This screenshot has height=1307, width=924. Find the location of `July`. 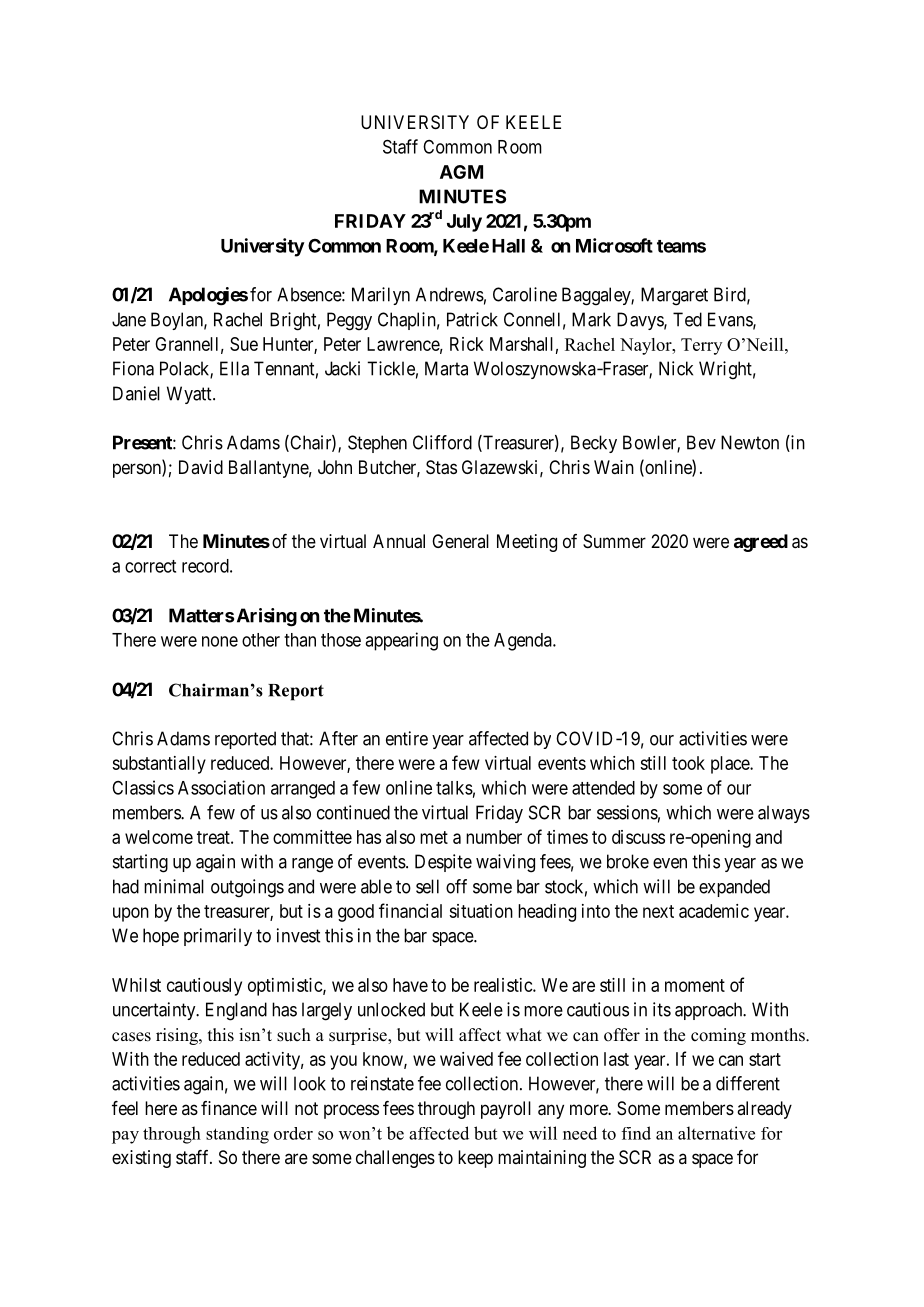

July is located at coordinates (464, 223).
